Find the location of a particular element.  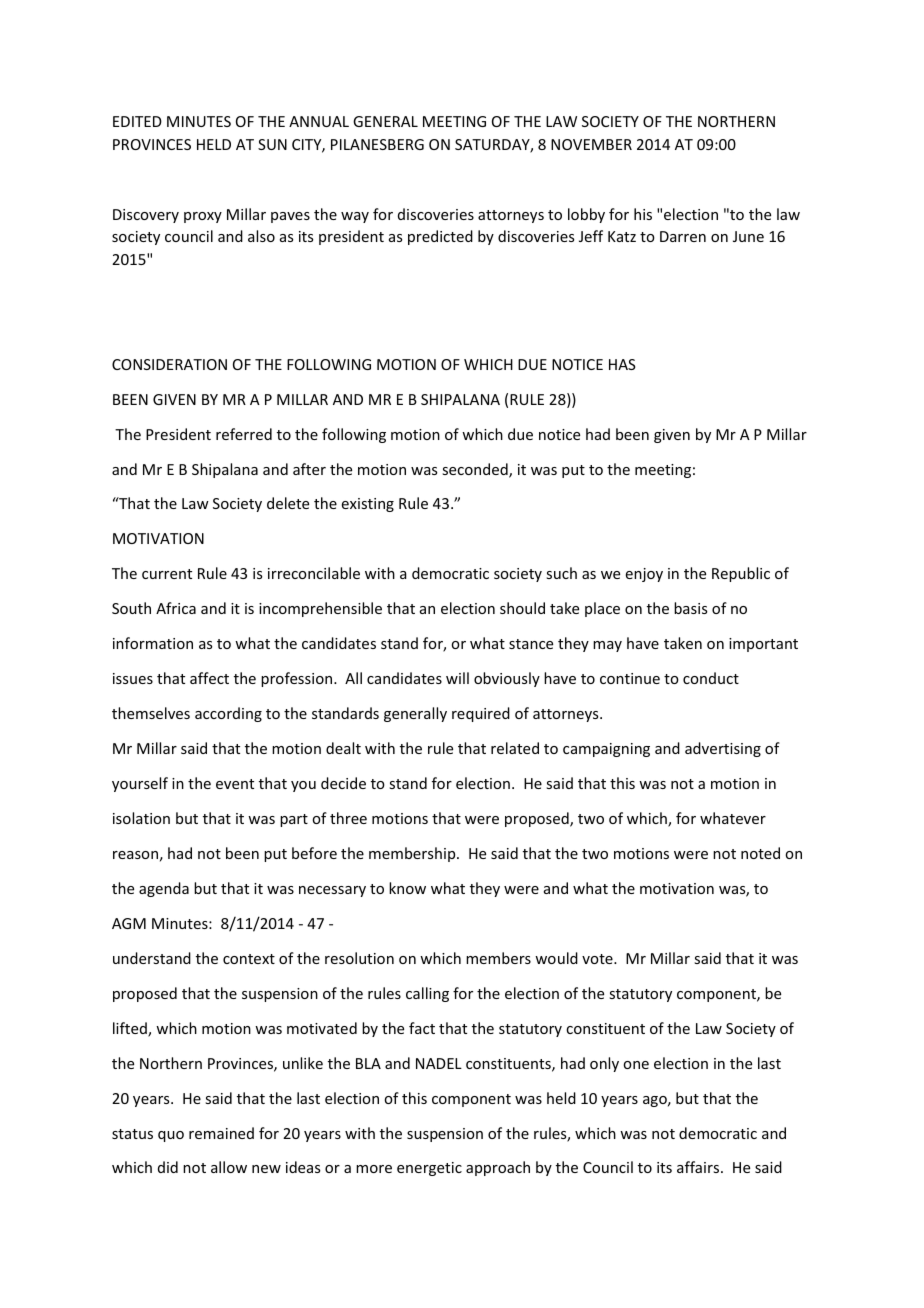

SUN is located at coordinates (272, 144).
